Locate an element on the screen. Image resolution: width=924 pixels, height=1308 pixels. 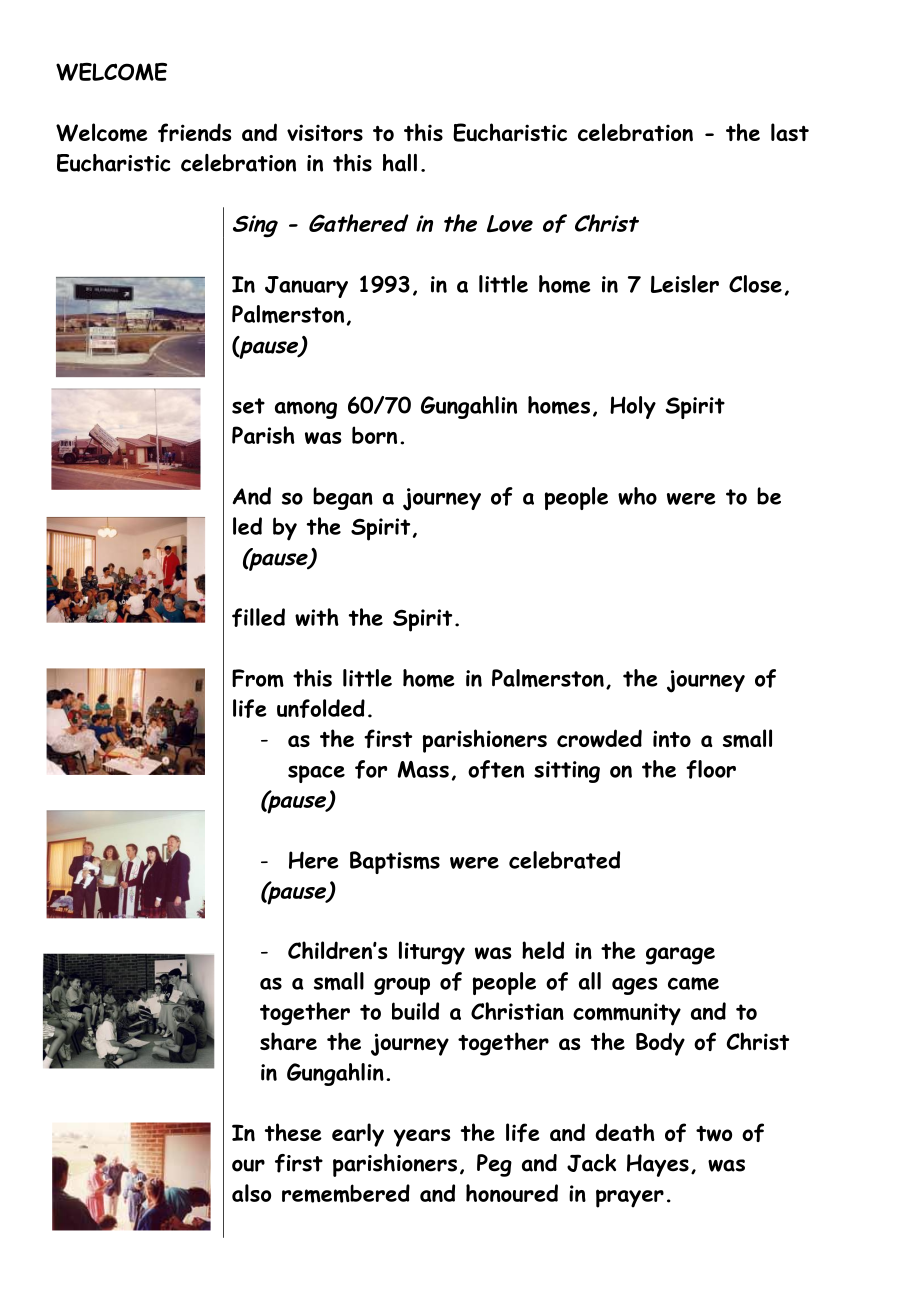
visitors is located at coordinates (325, 132).
